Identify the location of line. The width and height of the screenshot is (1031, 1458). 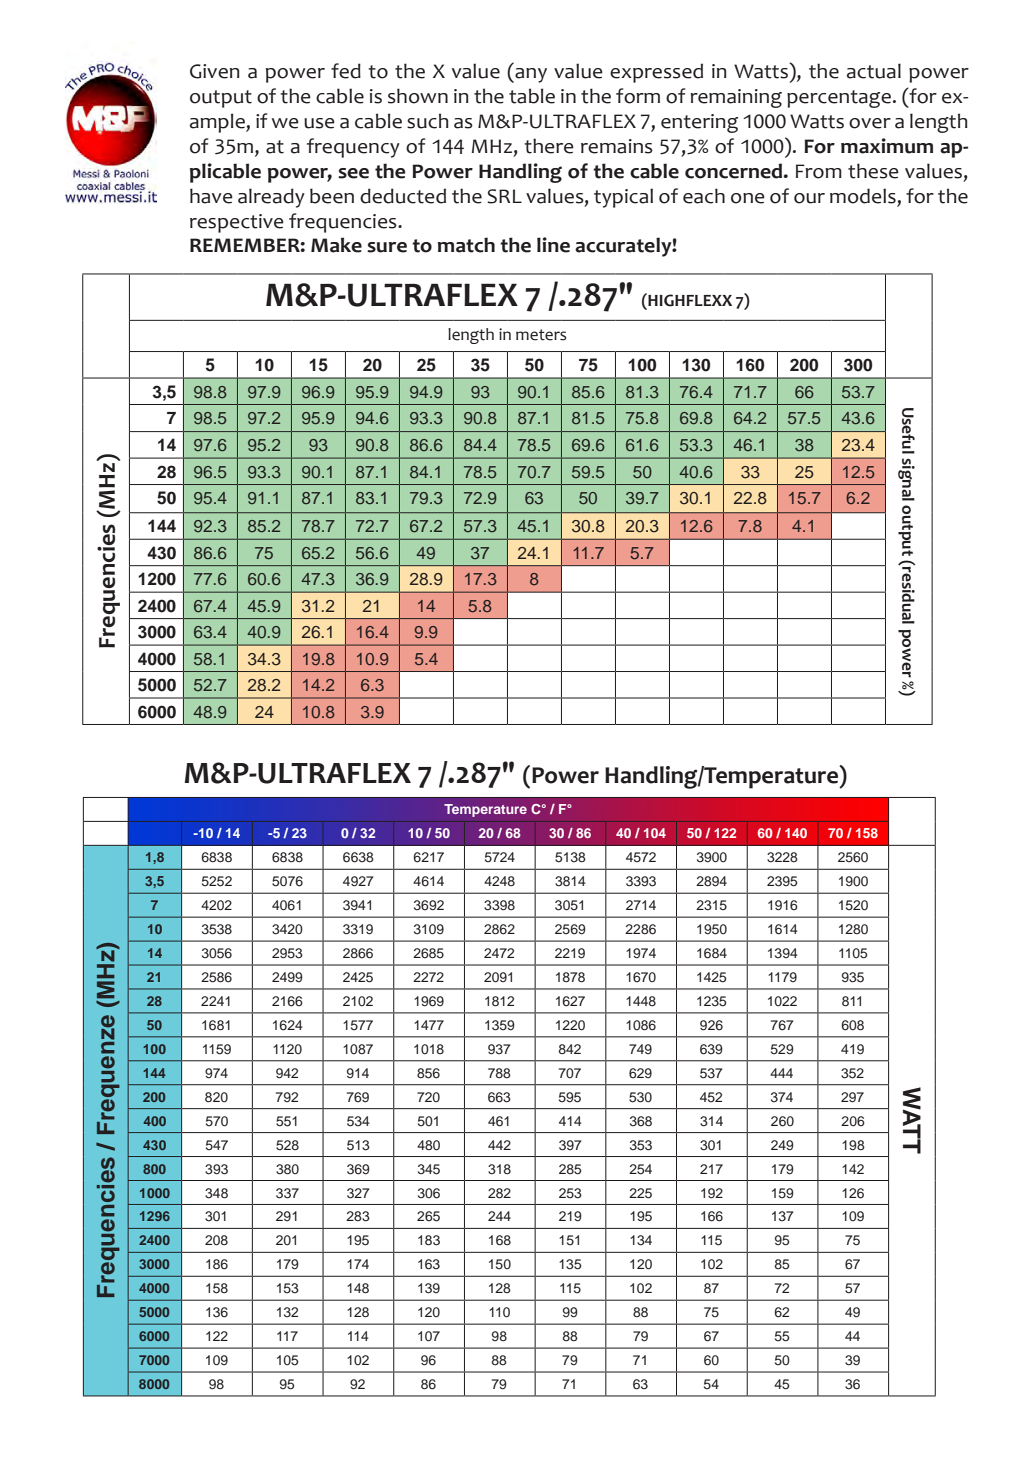
(553, 245).
